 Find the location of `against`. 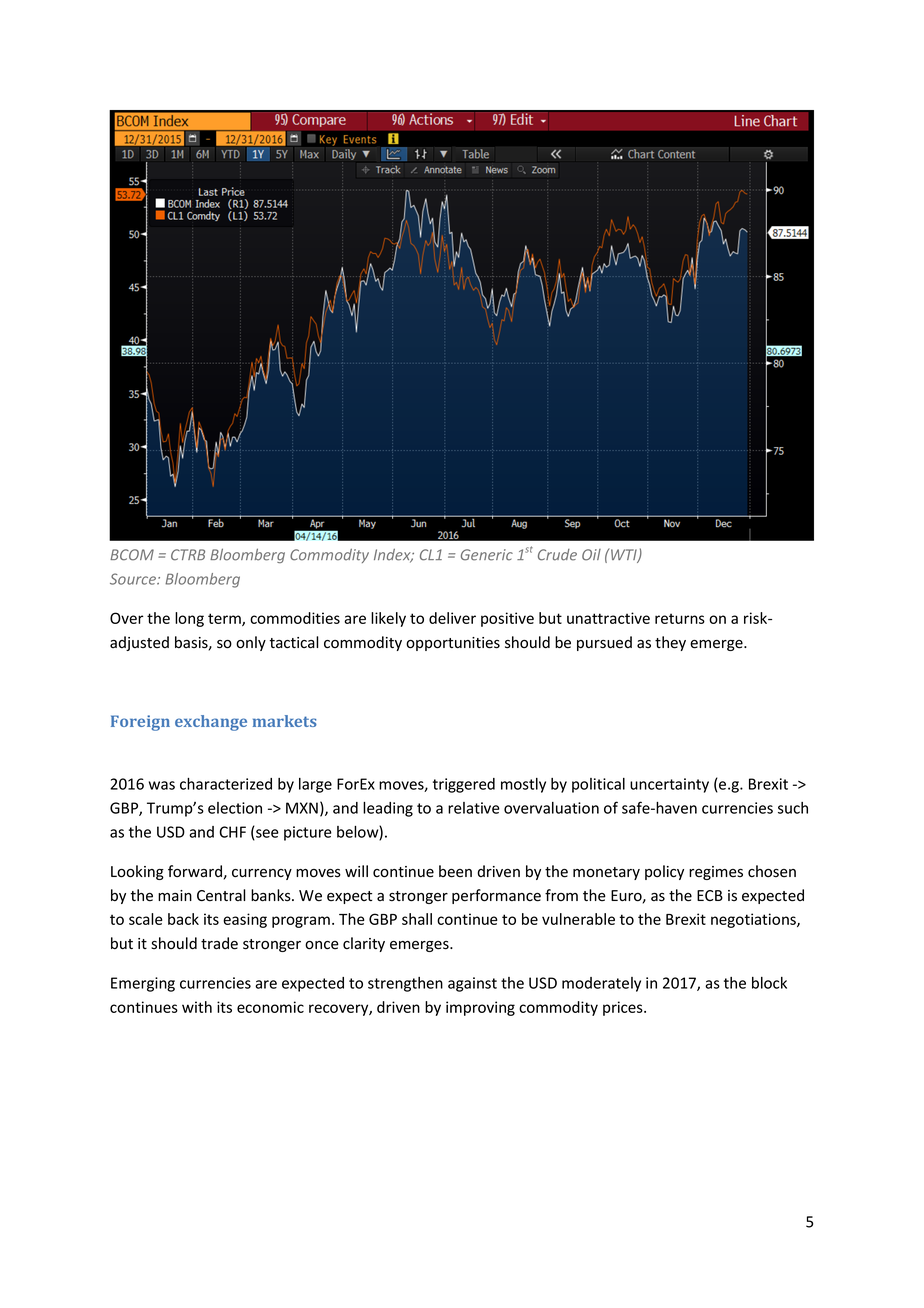

against is located at coordinates (472, 984).
